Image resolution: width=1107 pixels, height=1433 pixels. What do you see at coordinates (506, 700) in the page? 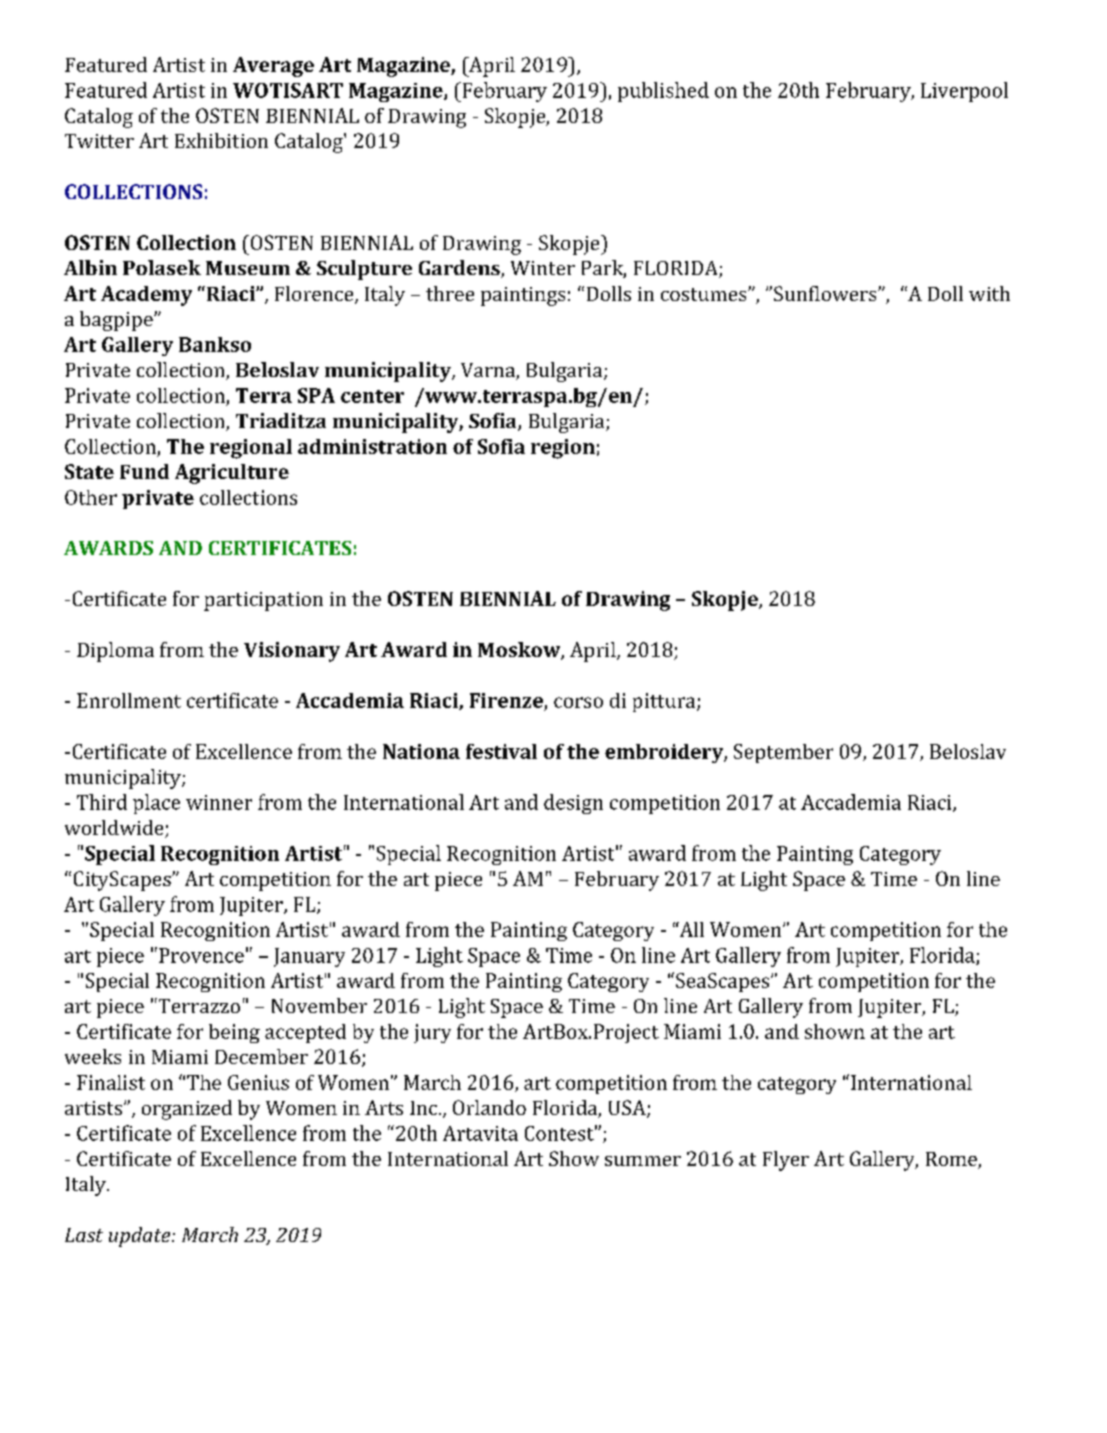
I see `Firenze` at bounding box center [506, 700].
